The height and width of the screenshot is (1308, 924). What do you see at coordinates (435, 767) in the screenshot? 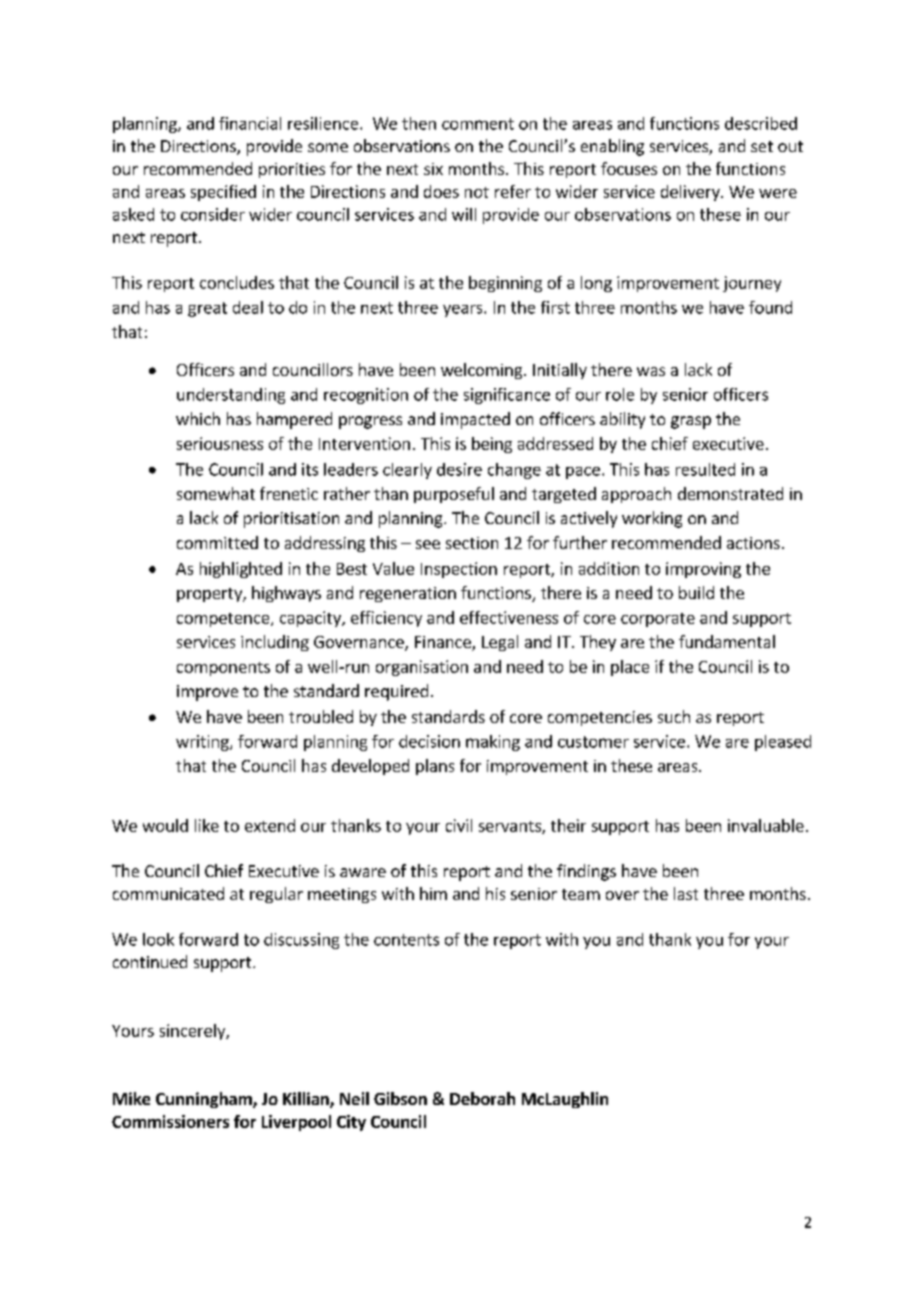
I see `plans` at bounding box center [435, 767].
